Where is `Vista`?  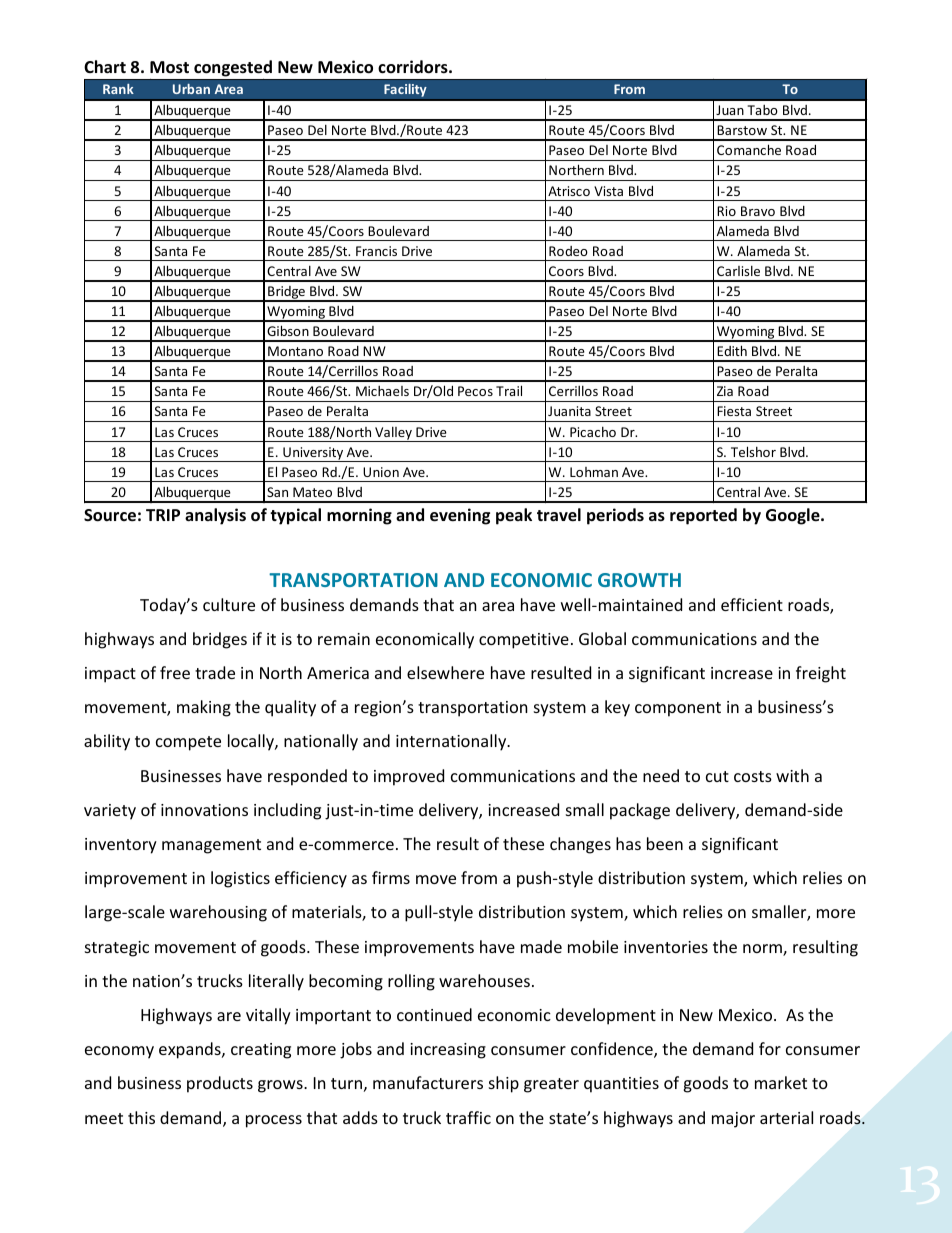
Vista is located at coordinates (608, 191).
